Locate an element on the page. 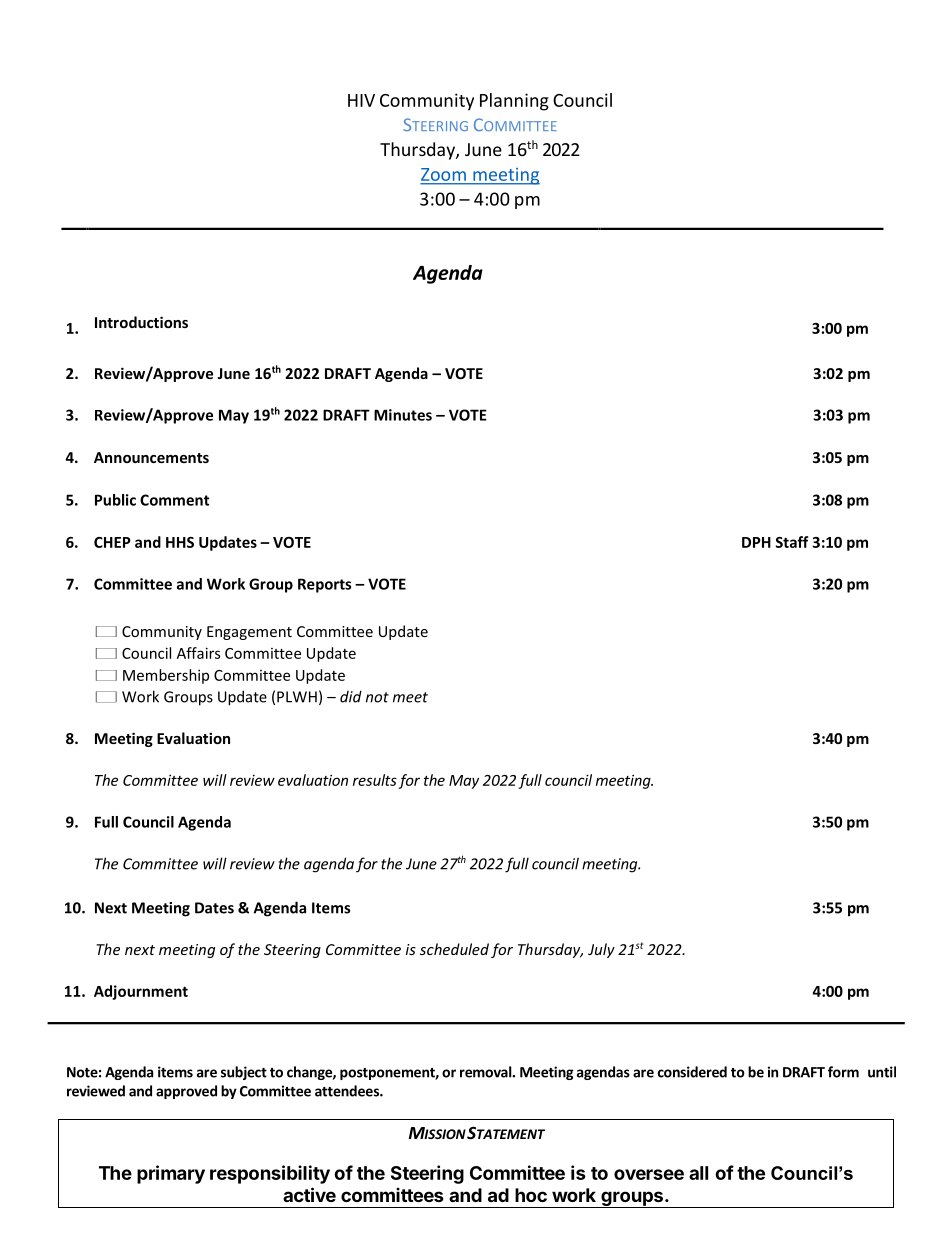 This image has width=952, height=1233. Minutes is located at coordinates (403, 415).
